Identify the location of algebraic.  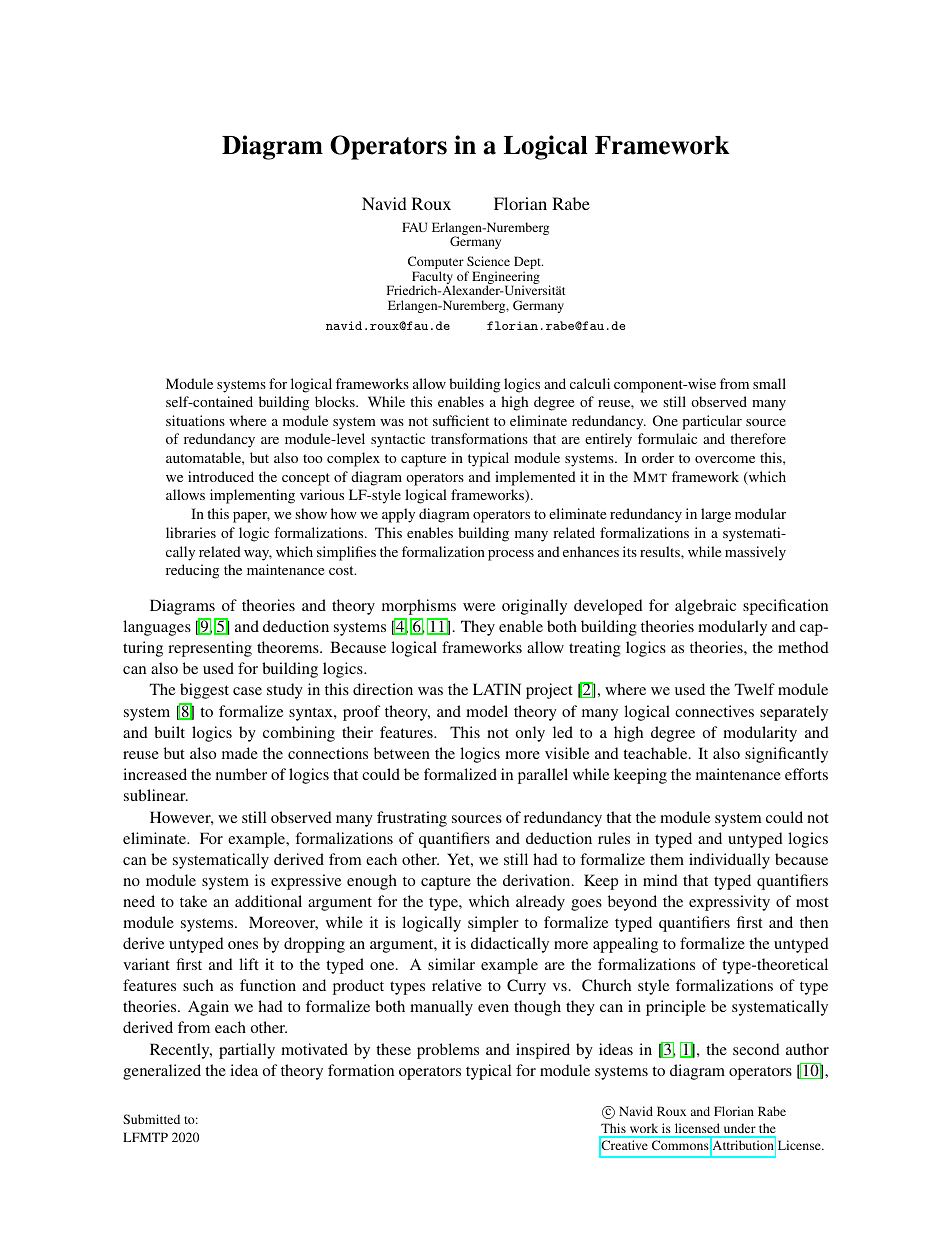
(705, 607).
